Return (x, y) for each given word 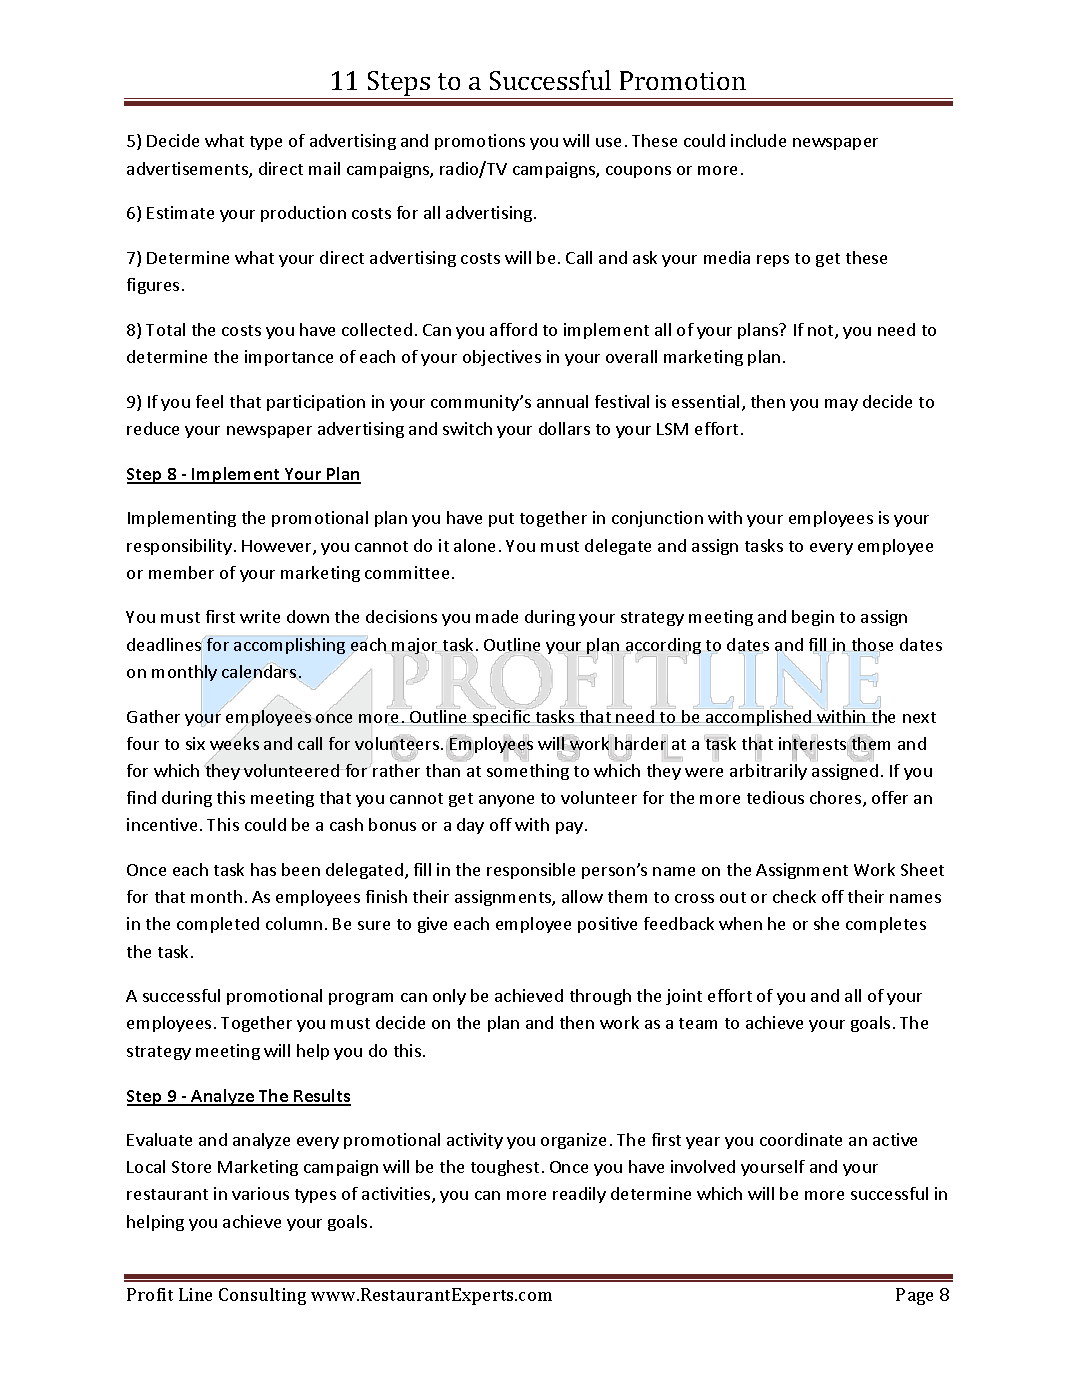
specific (502, 716)
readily (579, 1195)
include (758, 140)
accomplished (759, 717)
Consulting (262, 1296)
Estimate (180, 212)
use (608, 142)
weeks (234, 743)
